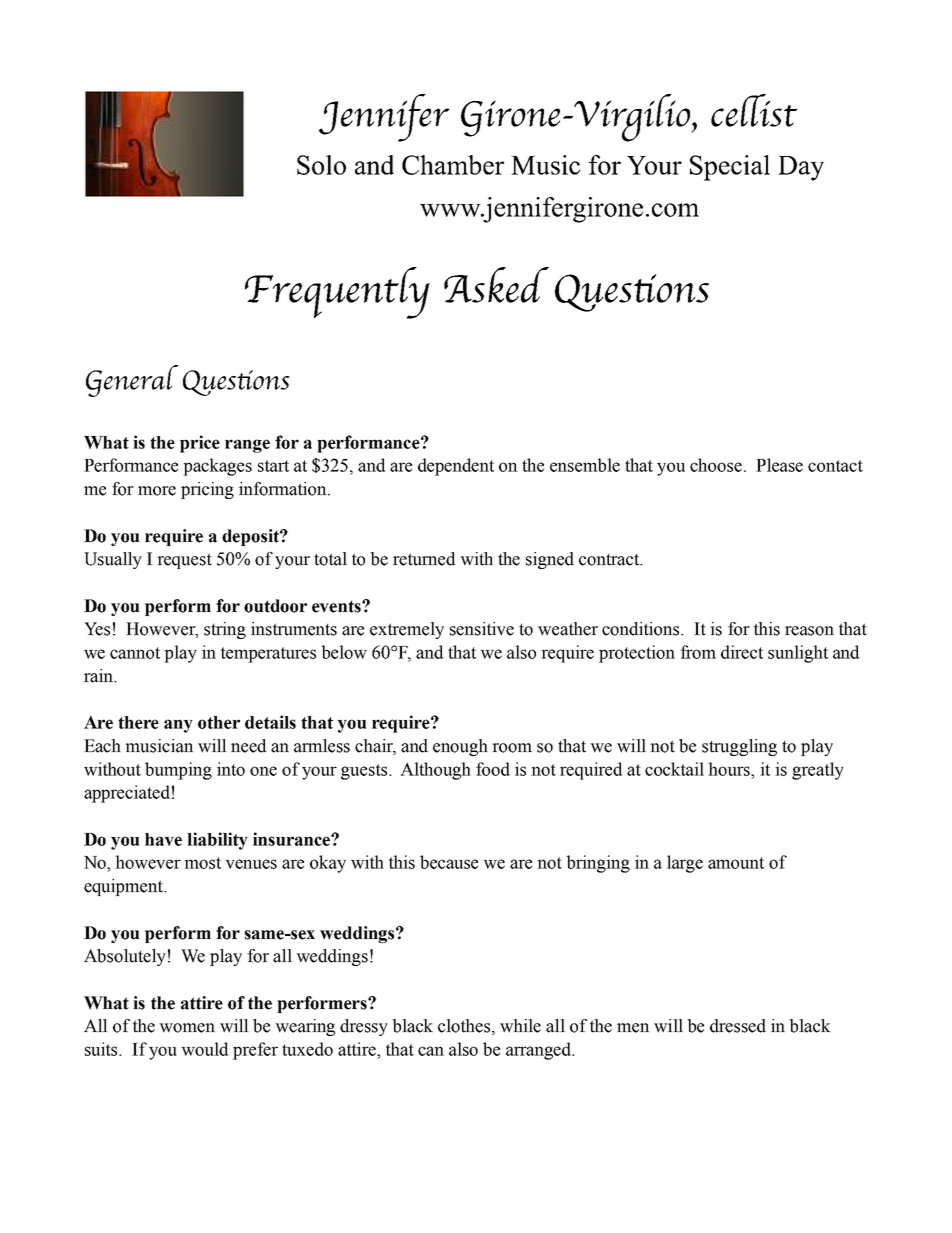 This image has width=952, height=1233. What do you see at coordinates (132, 381) in the image?
I see `General` at bounding box center [132, 381].
